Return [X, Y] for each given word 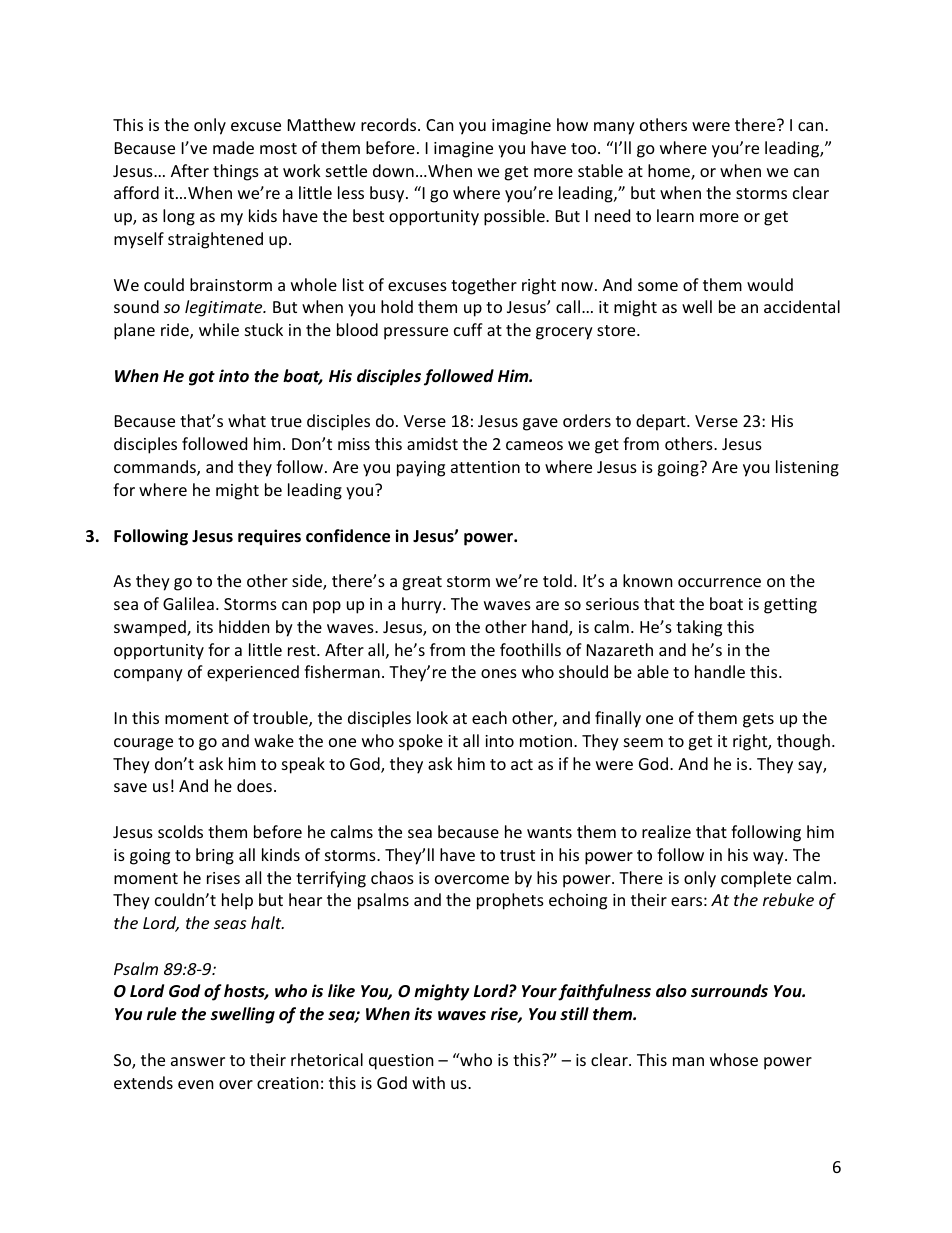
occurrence [719, 582]
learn [675, 215]
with [428, 1082]
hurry [423, 605]
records [390, 124]
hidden [244, 626]
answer [198, 1061]
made [233, 147]
